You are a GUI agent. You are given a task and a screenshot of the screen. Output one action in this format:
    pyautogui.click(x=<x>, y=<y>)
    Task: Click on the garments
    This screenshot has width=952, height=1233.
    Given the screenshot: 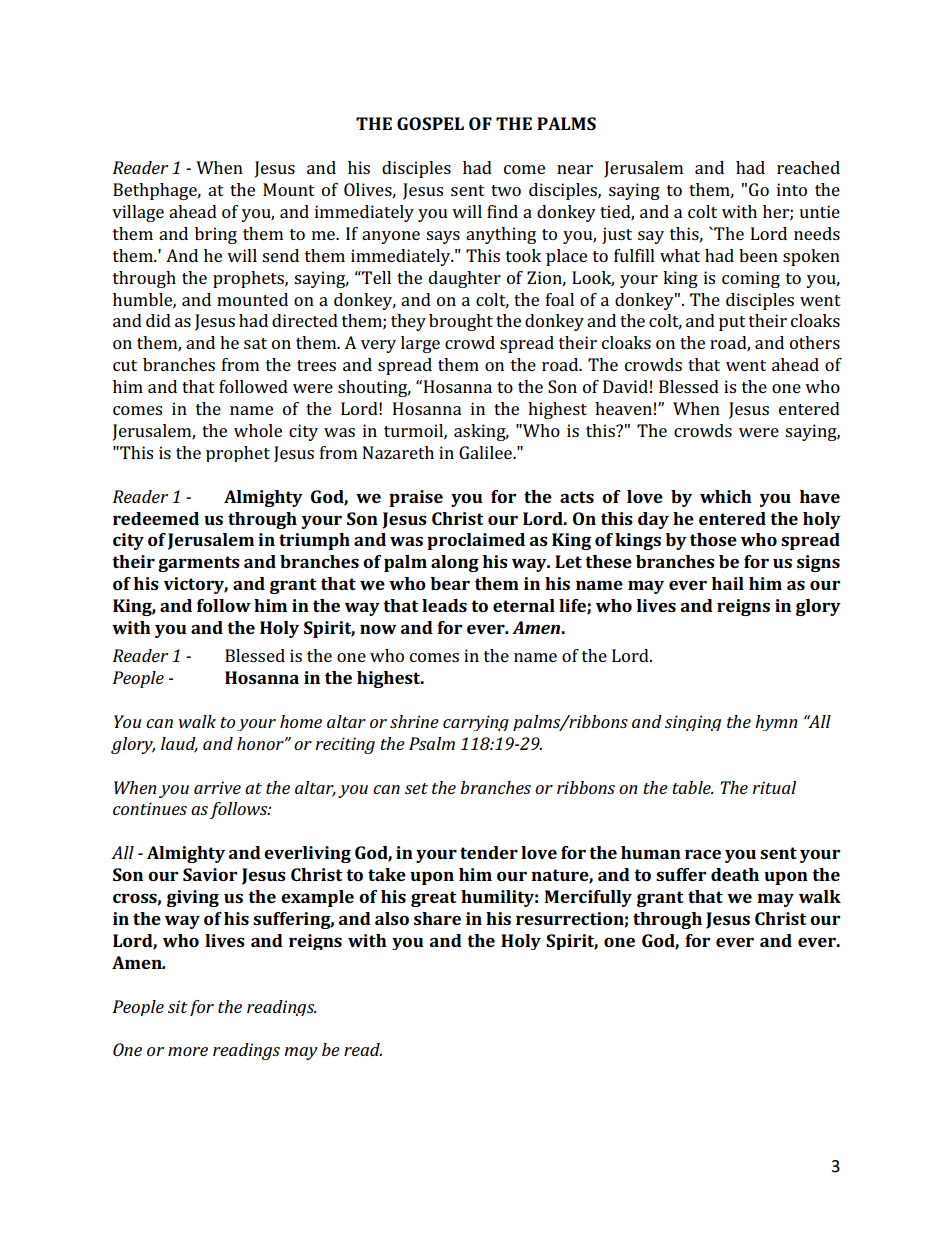 What is the action you would take?
    pyautogui.click(x=199, y=564)
